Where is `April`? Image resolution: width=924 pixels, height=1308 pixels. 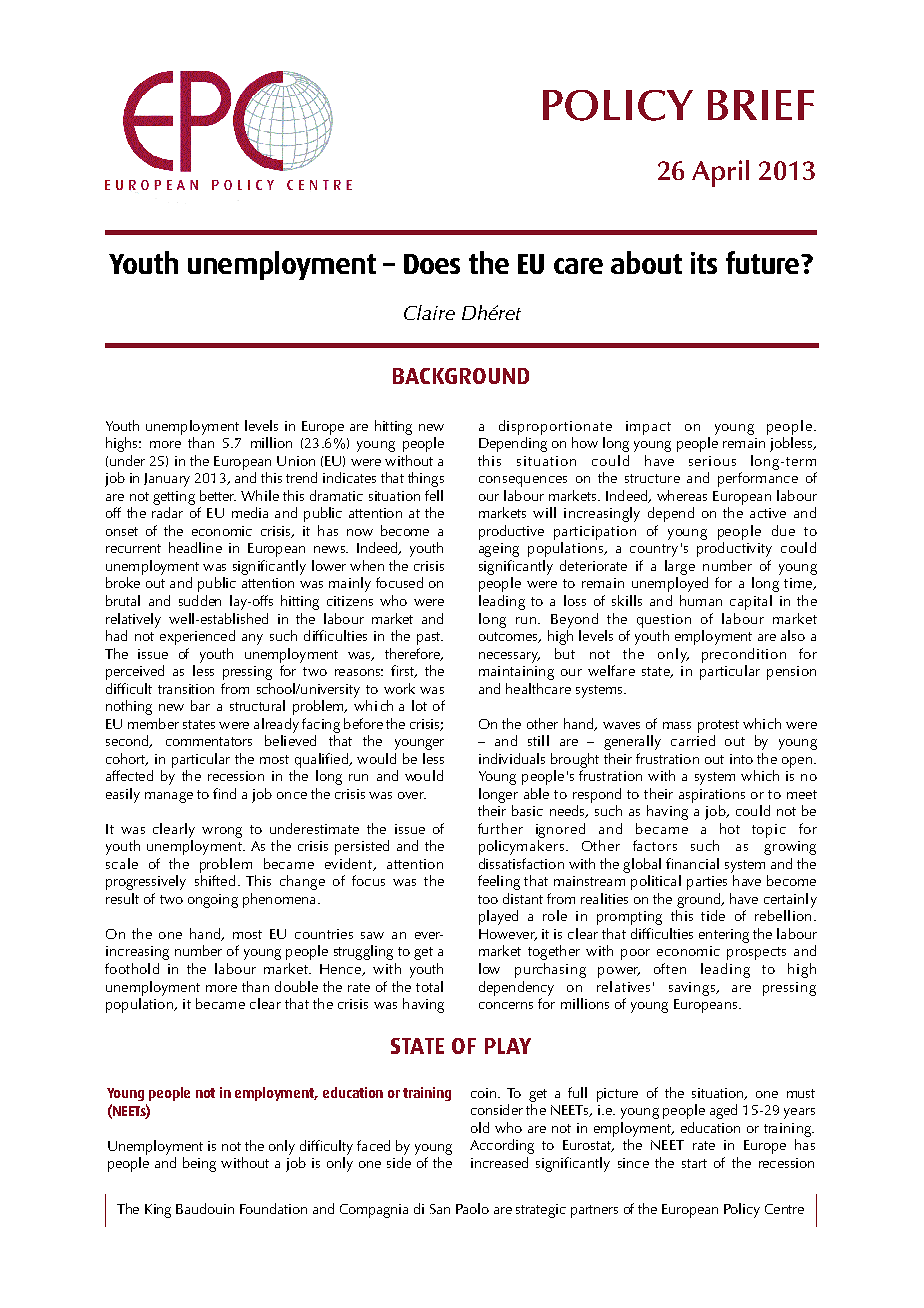
April is located at coordinates (720, 173).
